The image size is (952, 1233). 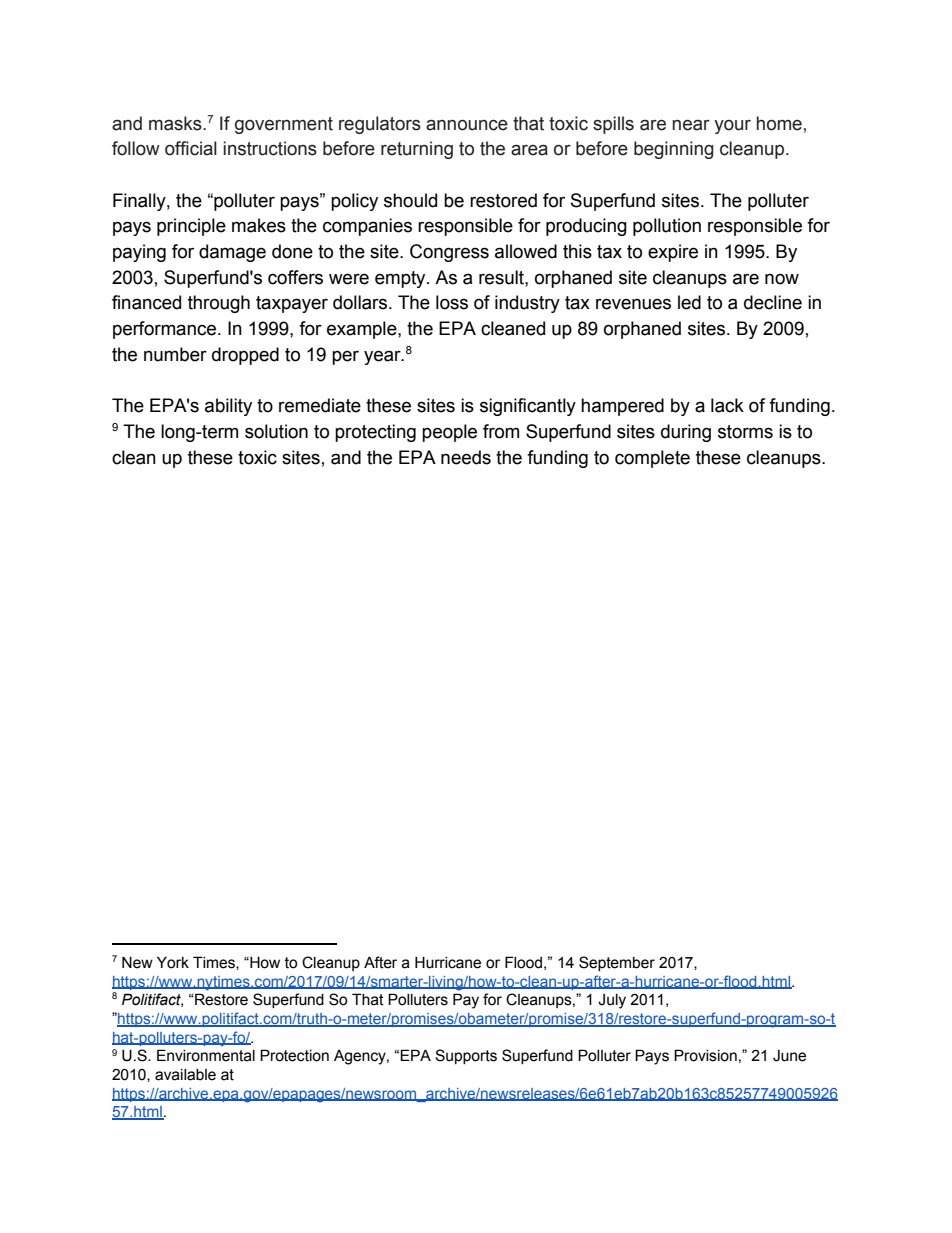 I want to click on Environmental, so click(x=206, y=1055).
